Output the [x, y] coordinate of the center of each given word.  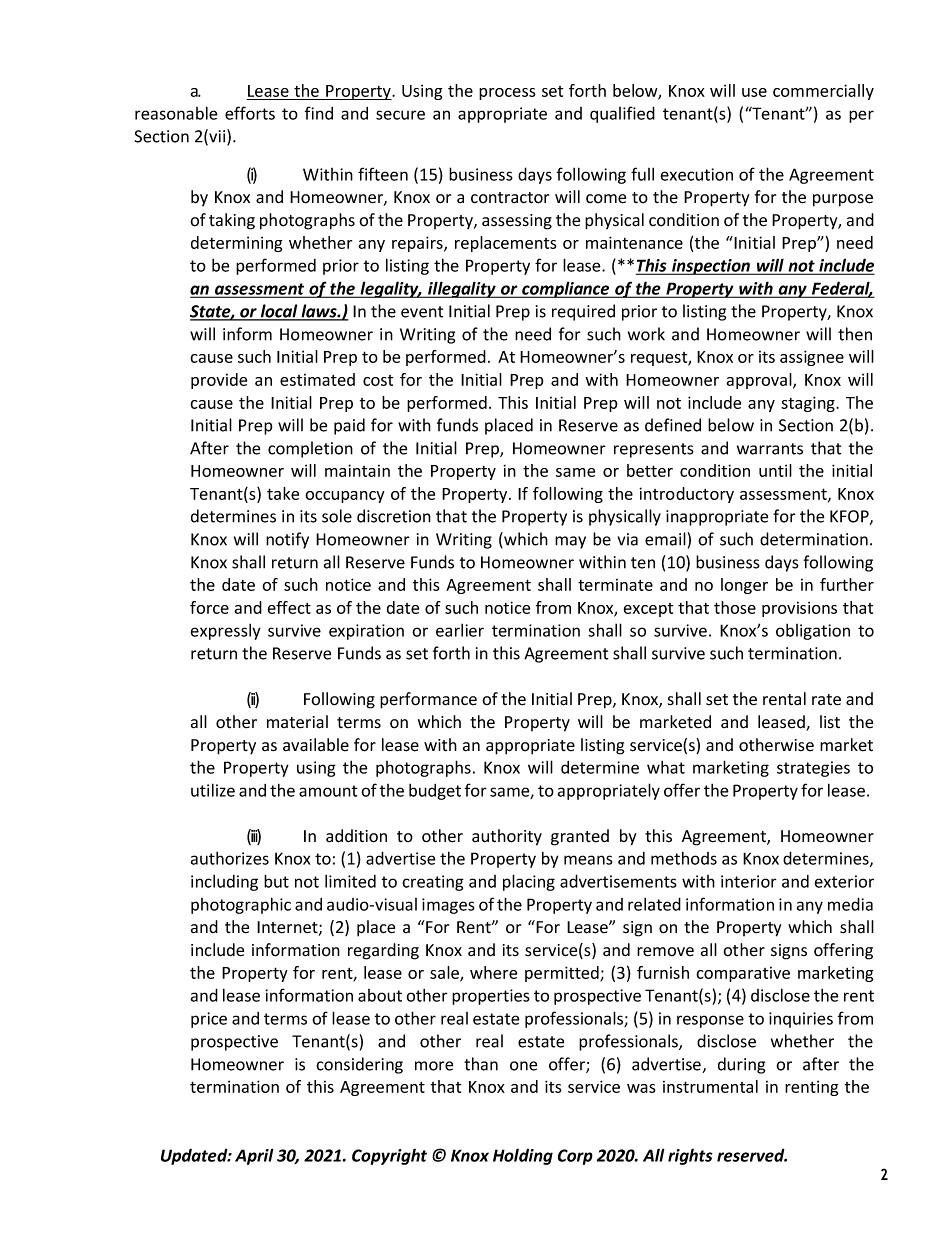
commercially [823, 92]
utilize [213, 790]
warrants [770, 449]
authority [507, 837]
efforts [250, 113]
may [570, 542]
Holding [523, 1156]
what [666, 767]
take [283, 493]
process [507, 94]
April [254, 1156]
